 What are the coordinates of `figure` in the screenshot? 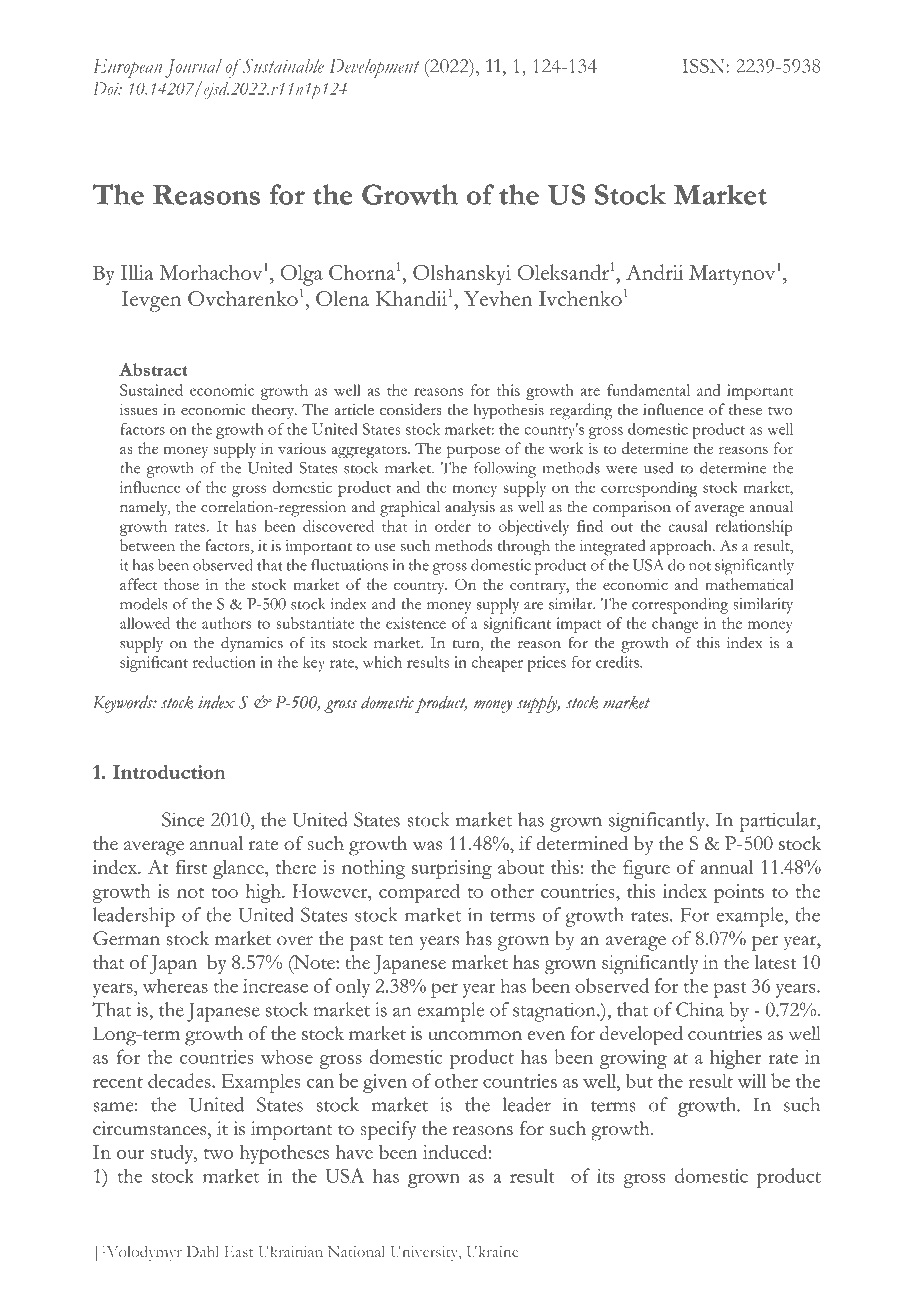 It's located at (646, 869).
